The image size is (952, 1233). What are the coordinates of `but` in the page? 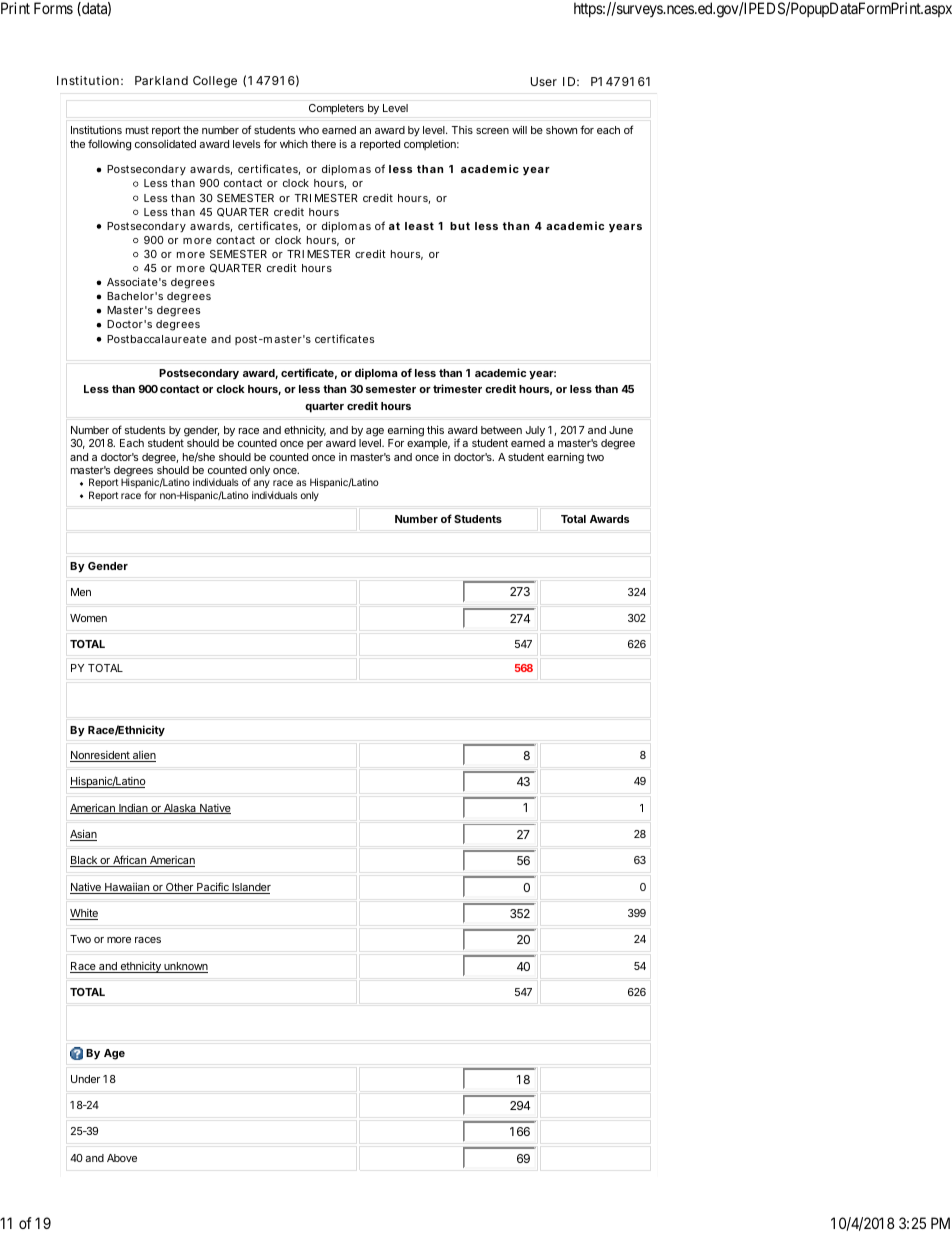 It's located at (460, 226).
